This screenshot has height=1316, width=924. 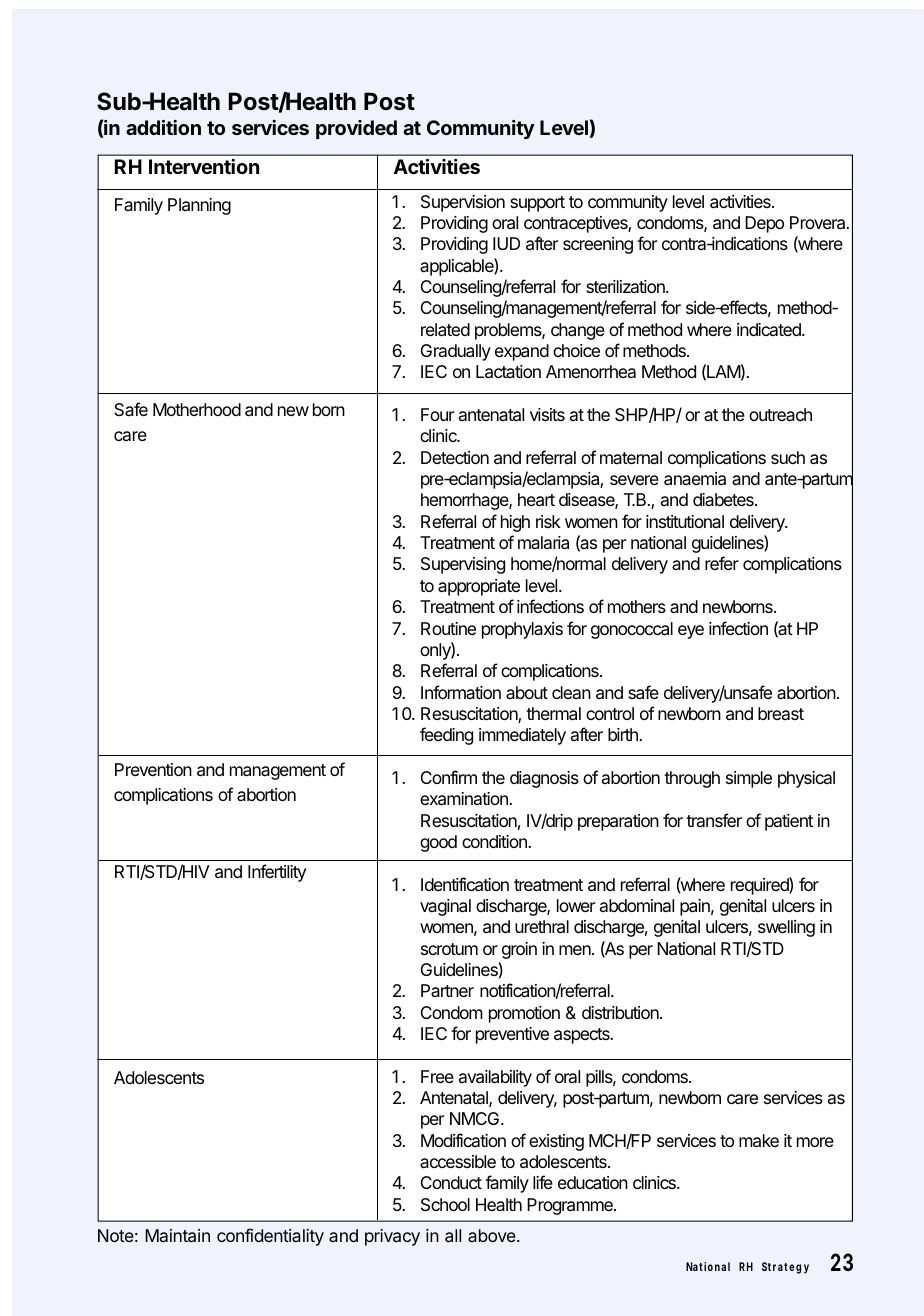 I want to click on Depo, so click(x=764, y=224).
